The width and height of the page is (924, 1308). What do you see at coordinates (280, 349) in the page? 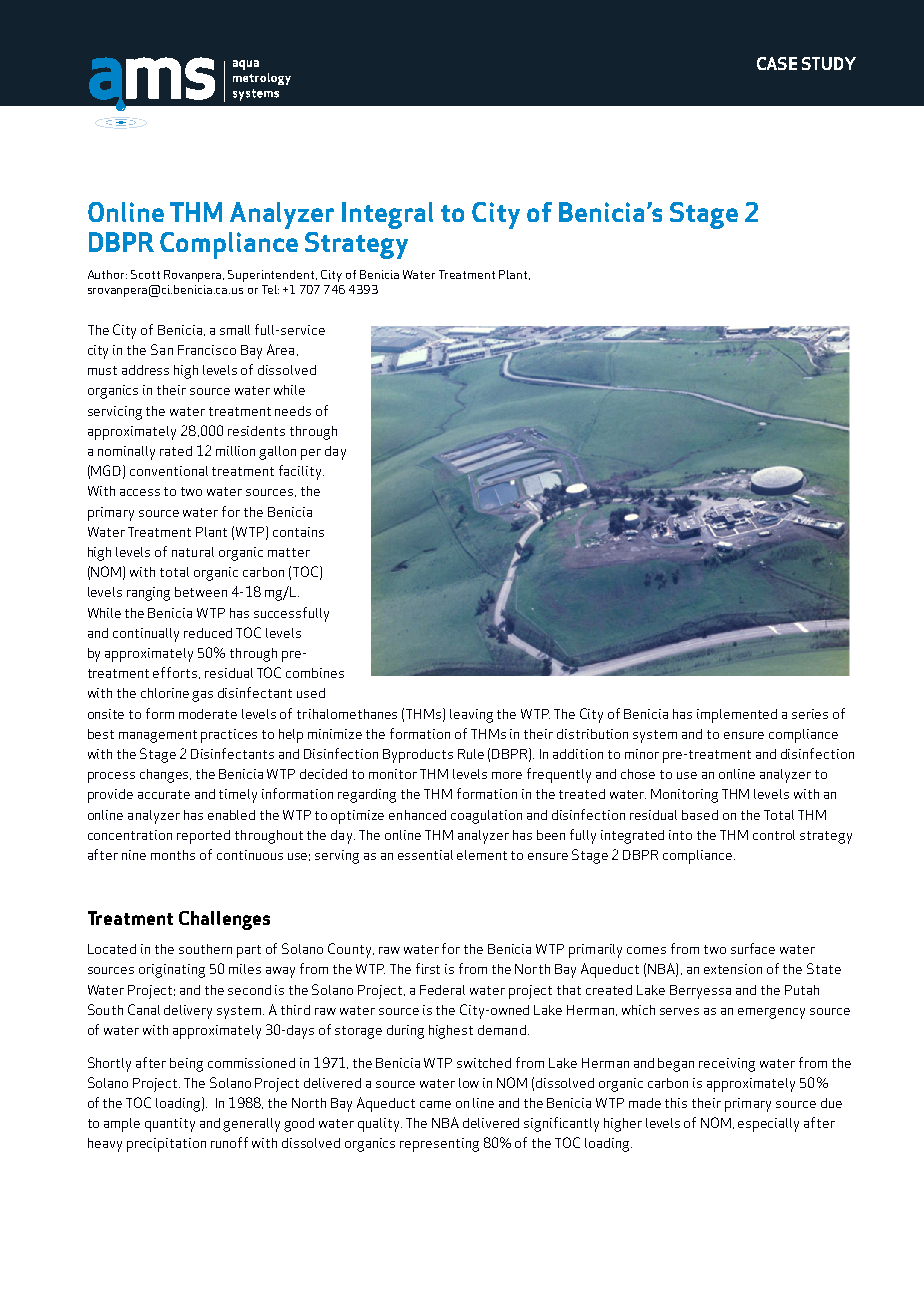
I see `Area` at bounding box center [280, 349].
